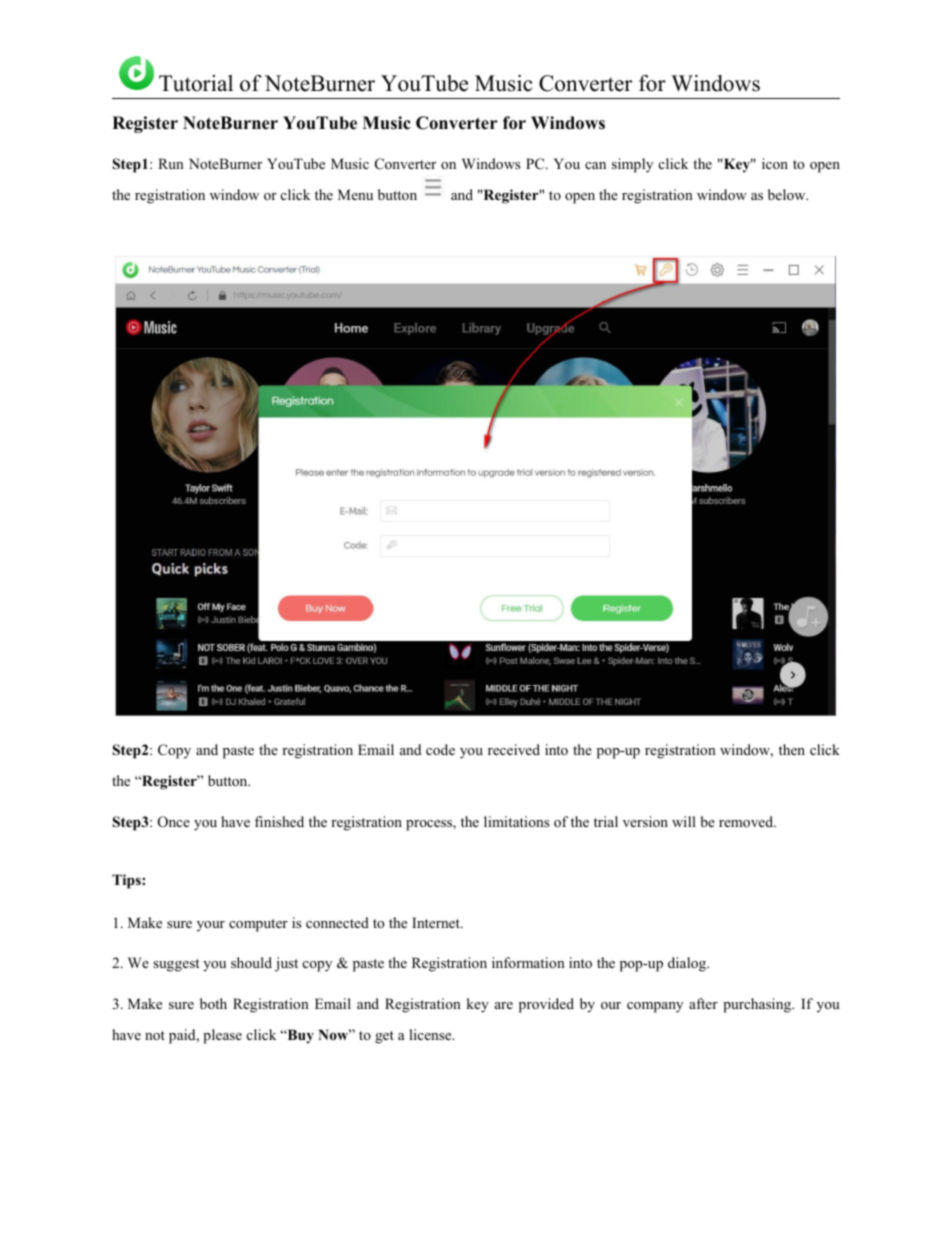 This image has width=952, height=1233. Describe the element at coordinates (213, 1003) in the image. I see `both` at that location.
